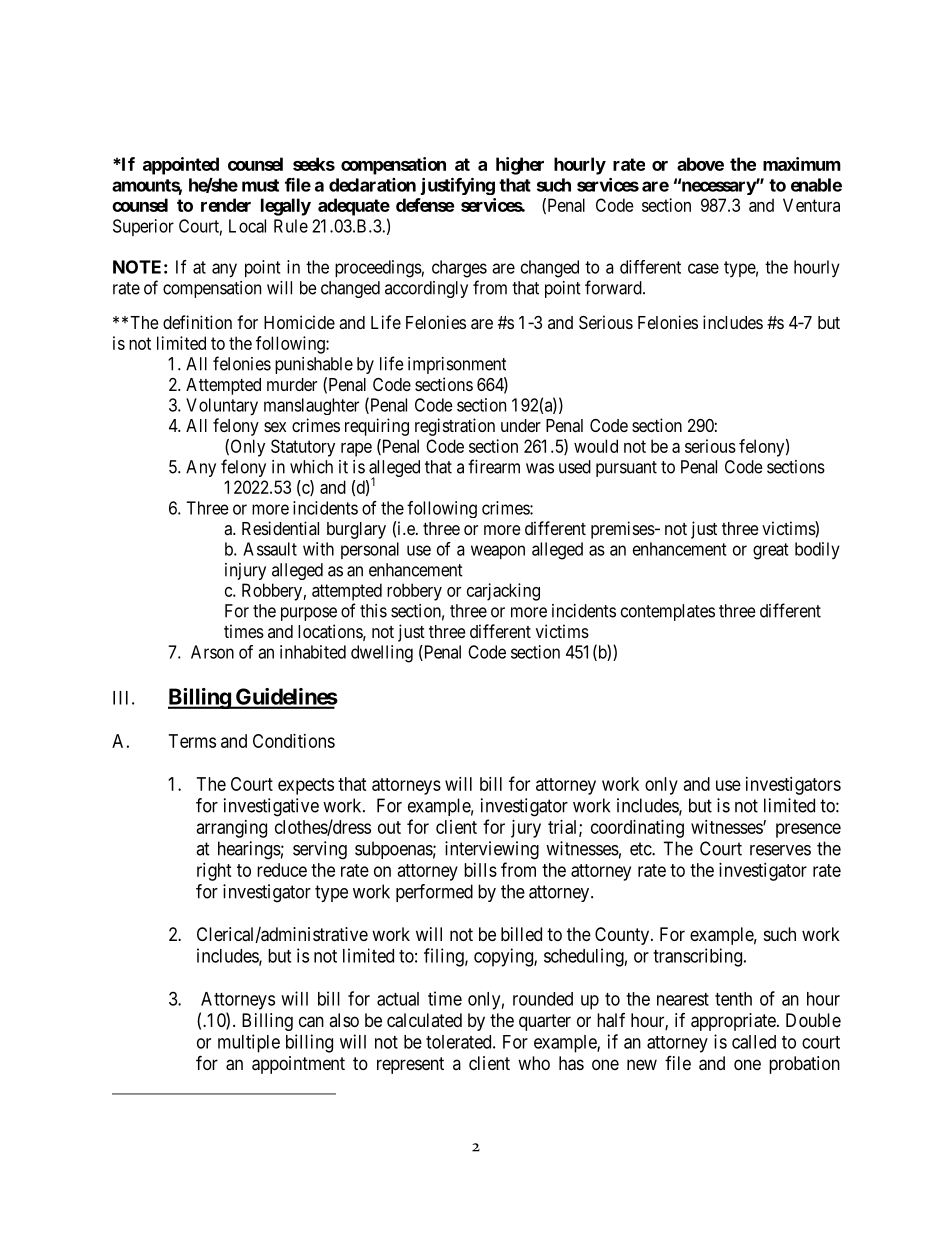  Describe the element at coordinates (668, 612) in the image. I see `contemplates` at that location.
